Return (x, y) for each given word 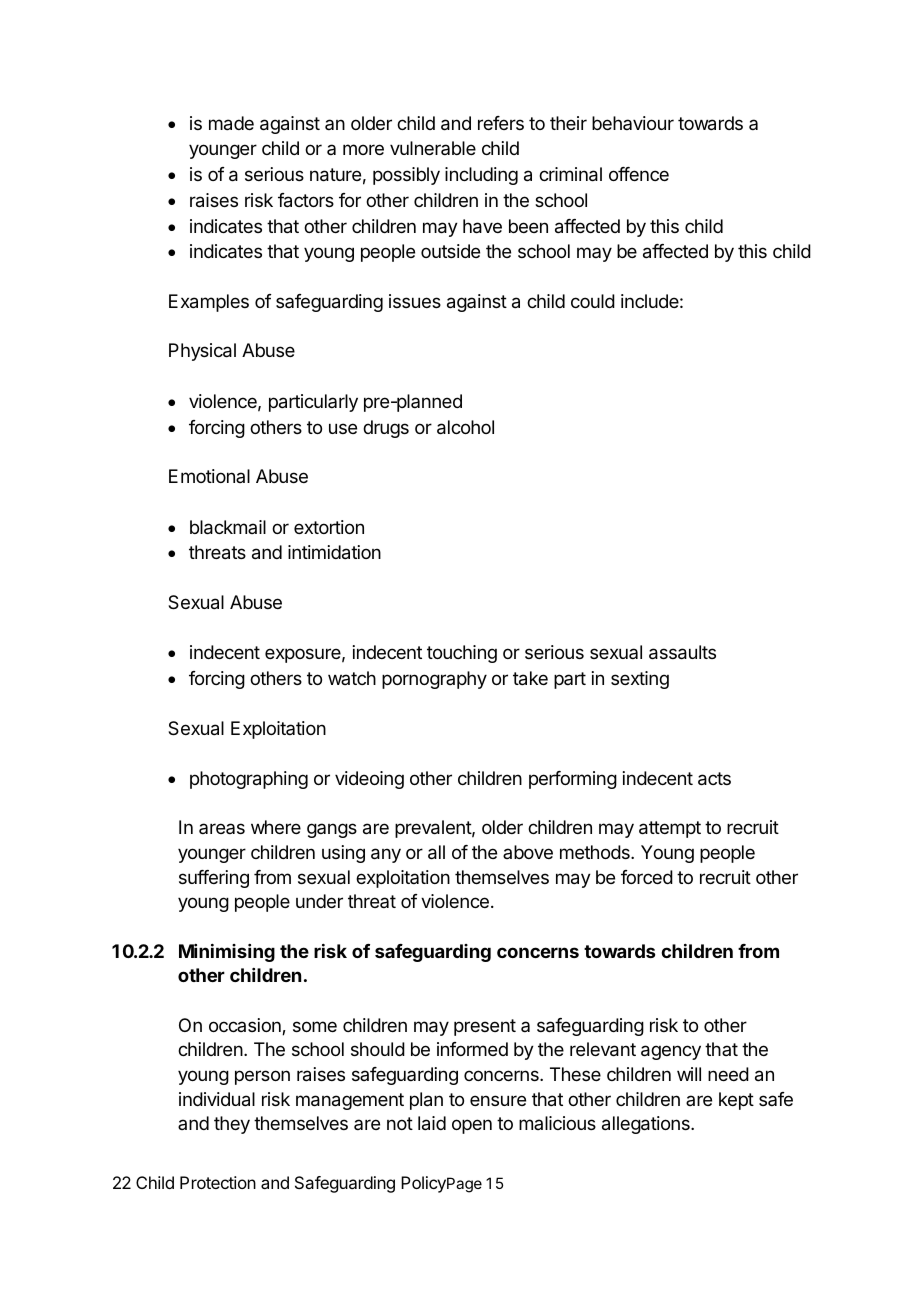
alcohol (465, 427)
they (232, 1125)
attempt (670, 829)
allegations (647, 1125)
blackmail (228, 527)
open (472, 1126)
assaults (682, 652)
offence (639, 174)
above (528, 852)
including (481, 176)
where (276, 827)
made (231, 123)
